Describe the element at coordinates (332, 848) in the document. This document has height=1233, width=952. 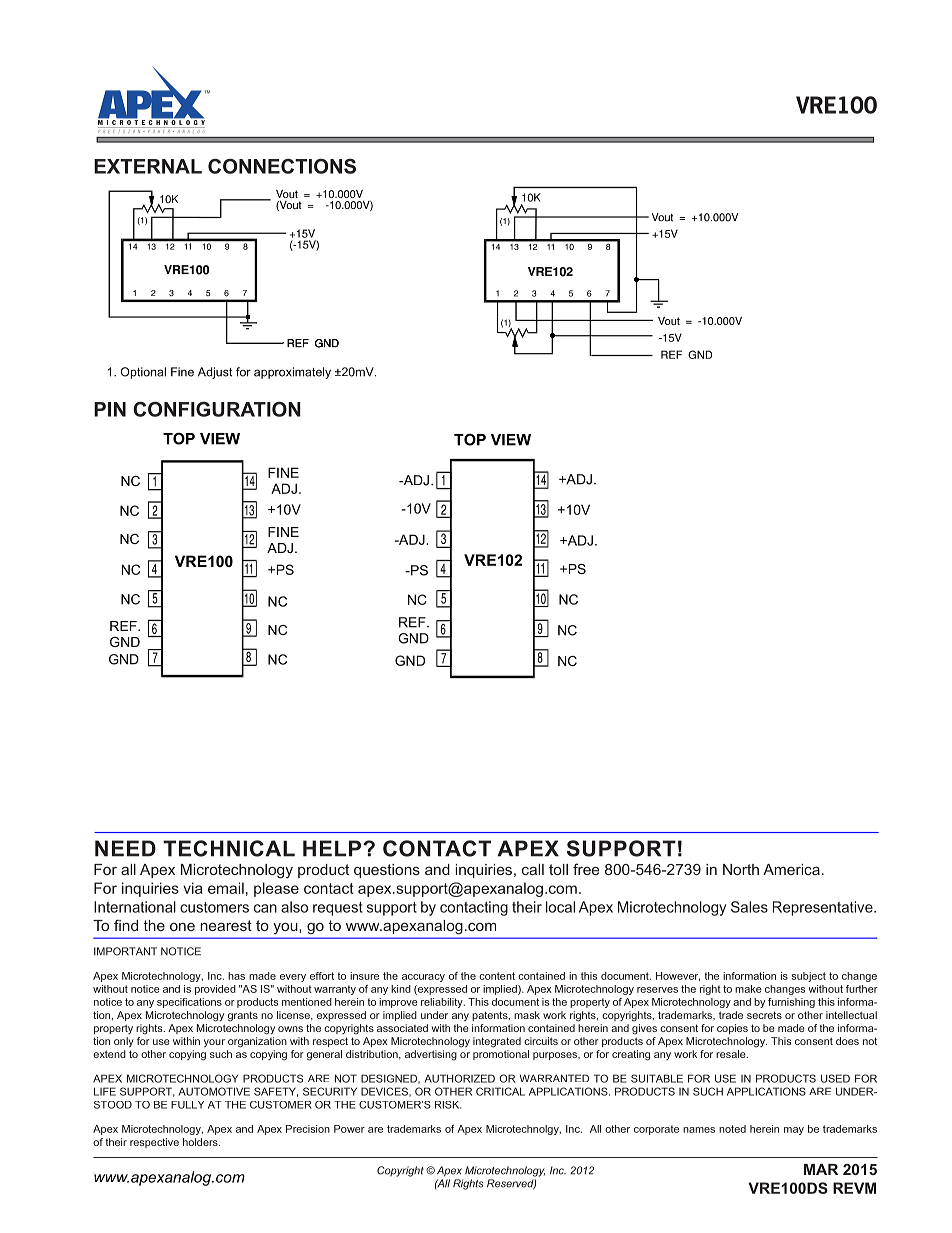
I see `HELP` at that location.
